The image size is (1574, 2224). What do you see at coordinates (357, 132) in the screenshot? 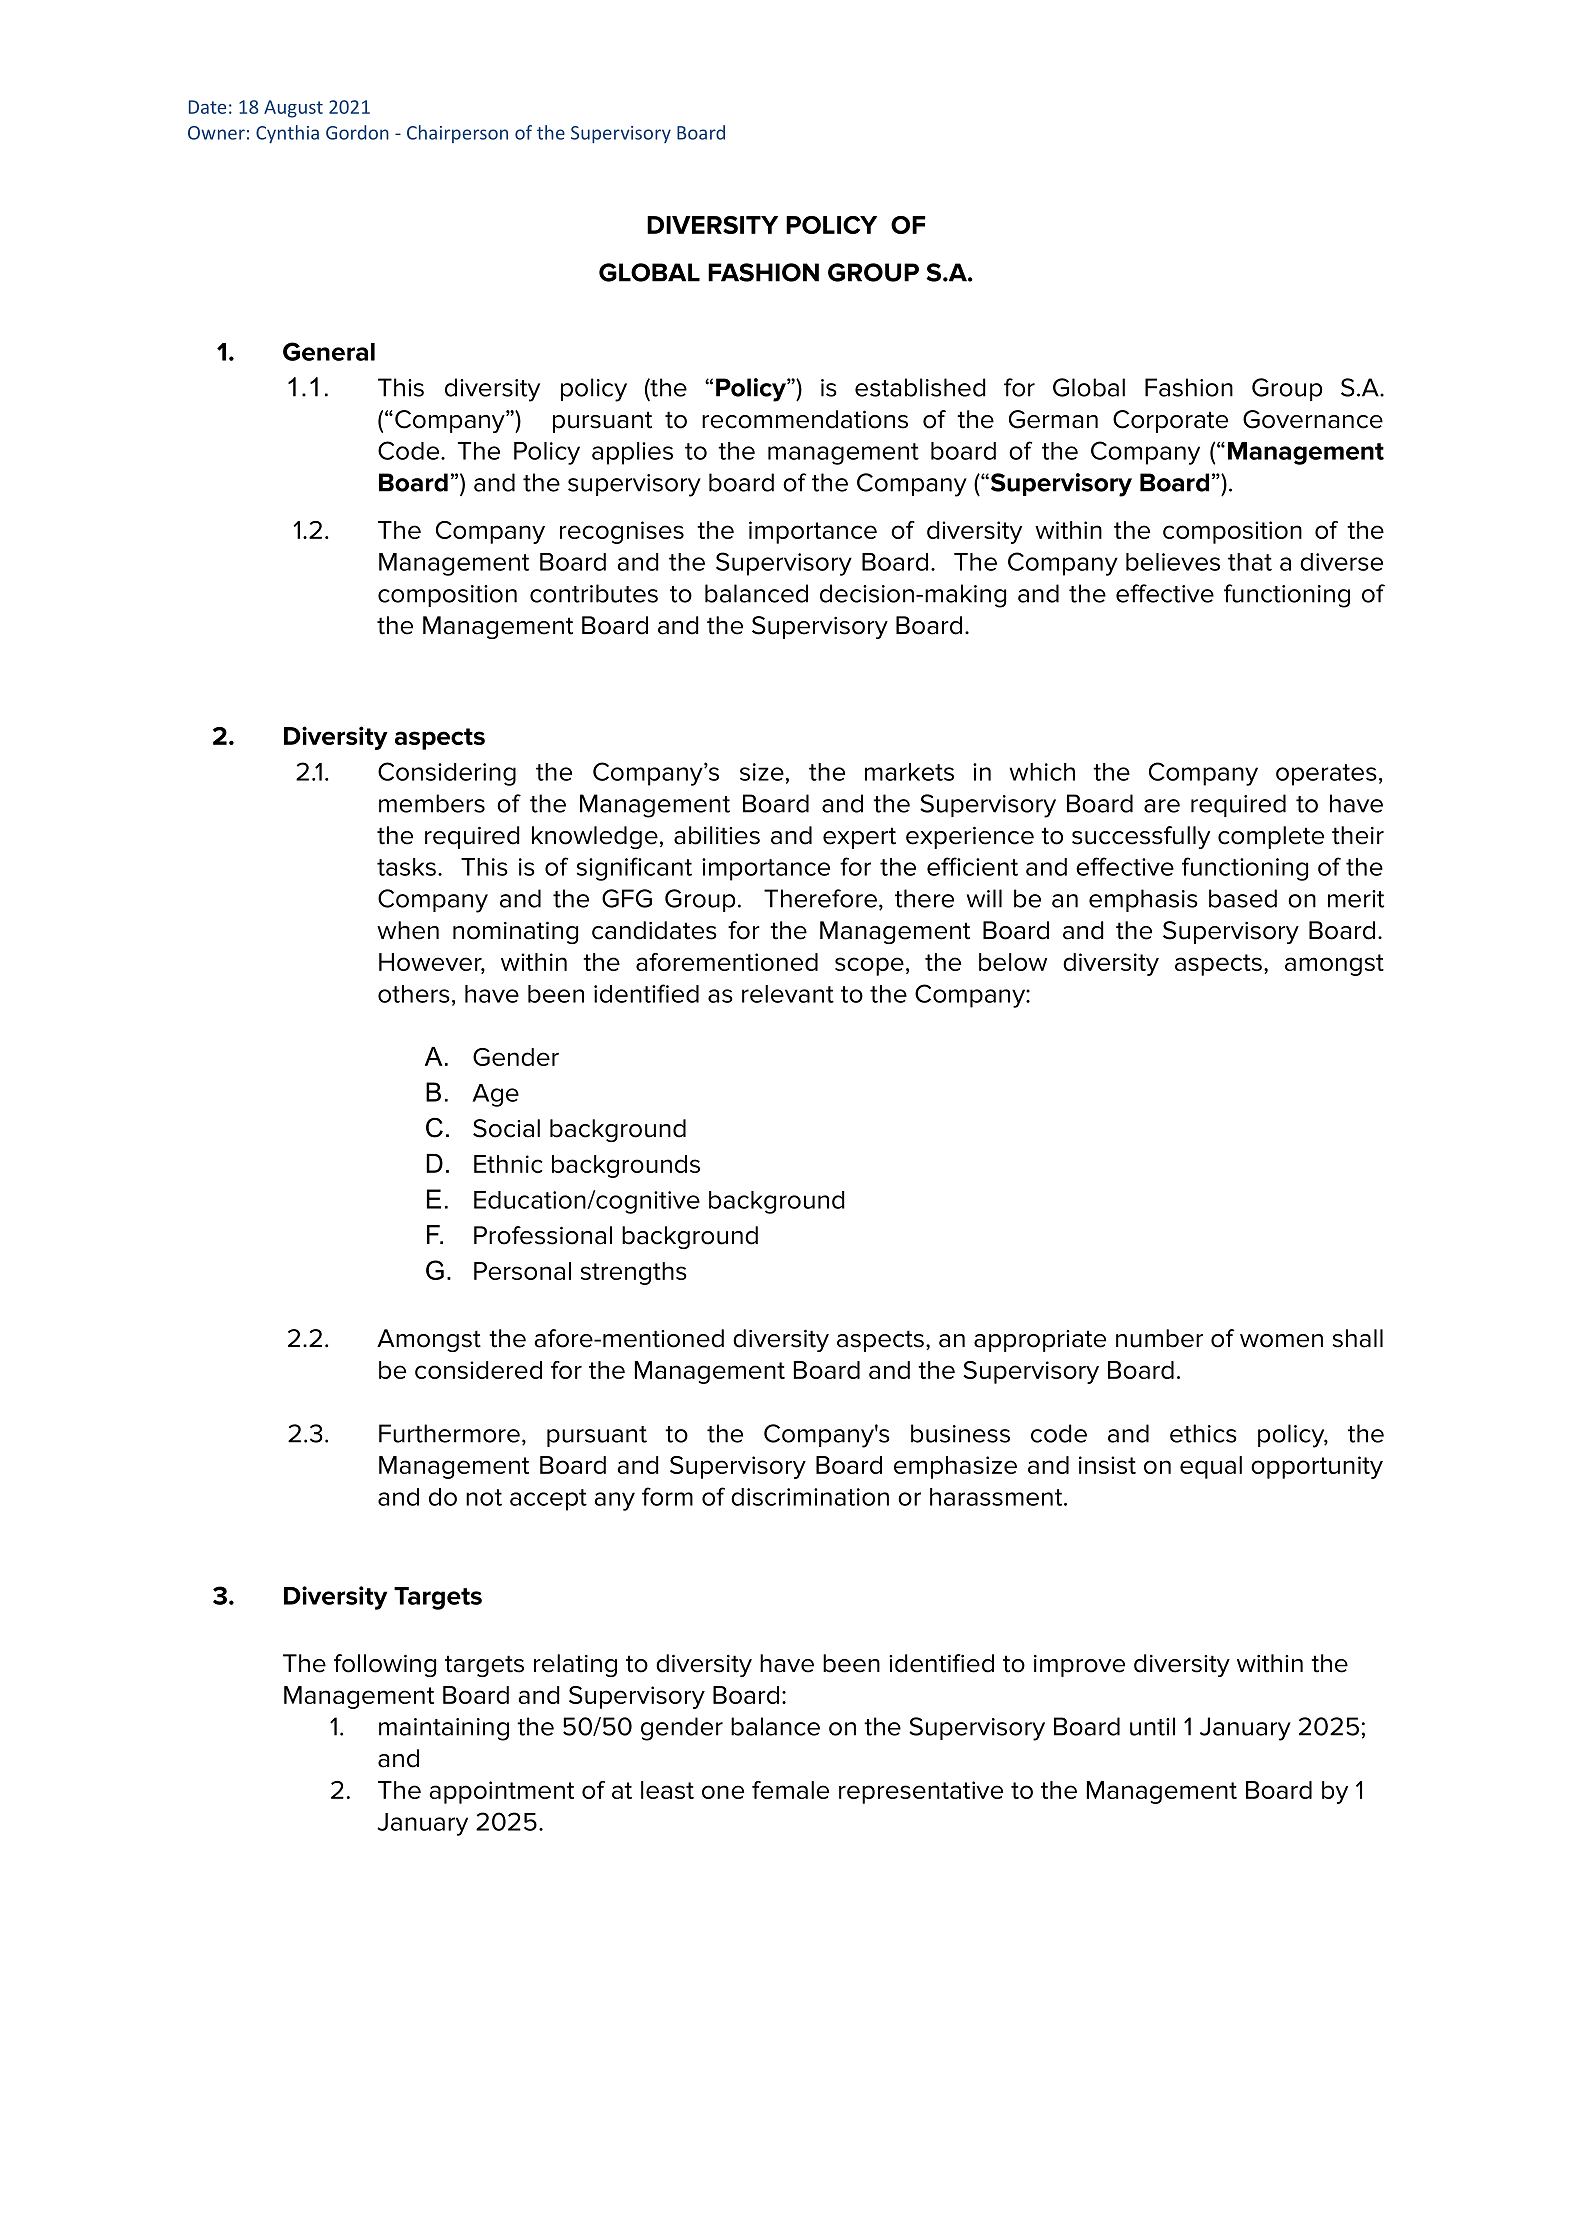
I see `Gordon` at bounding box center [357, 132].
